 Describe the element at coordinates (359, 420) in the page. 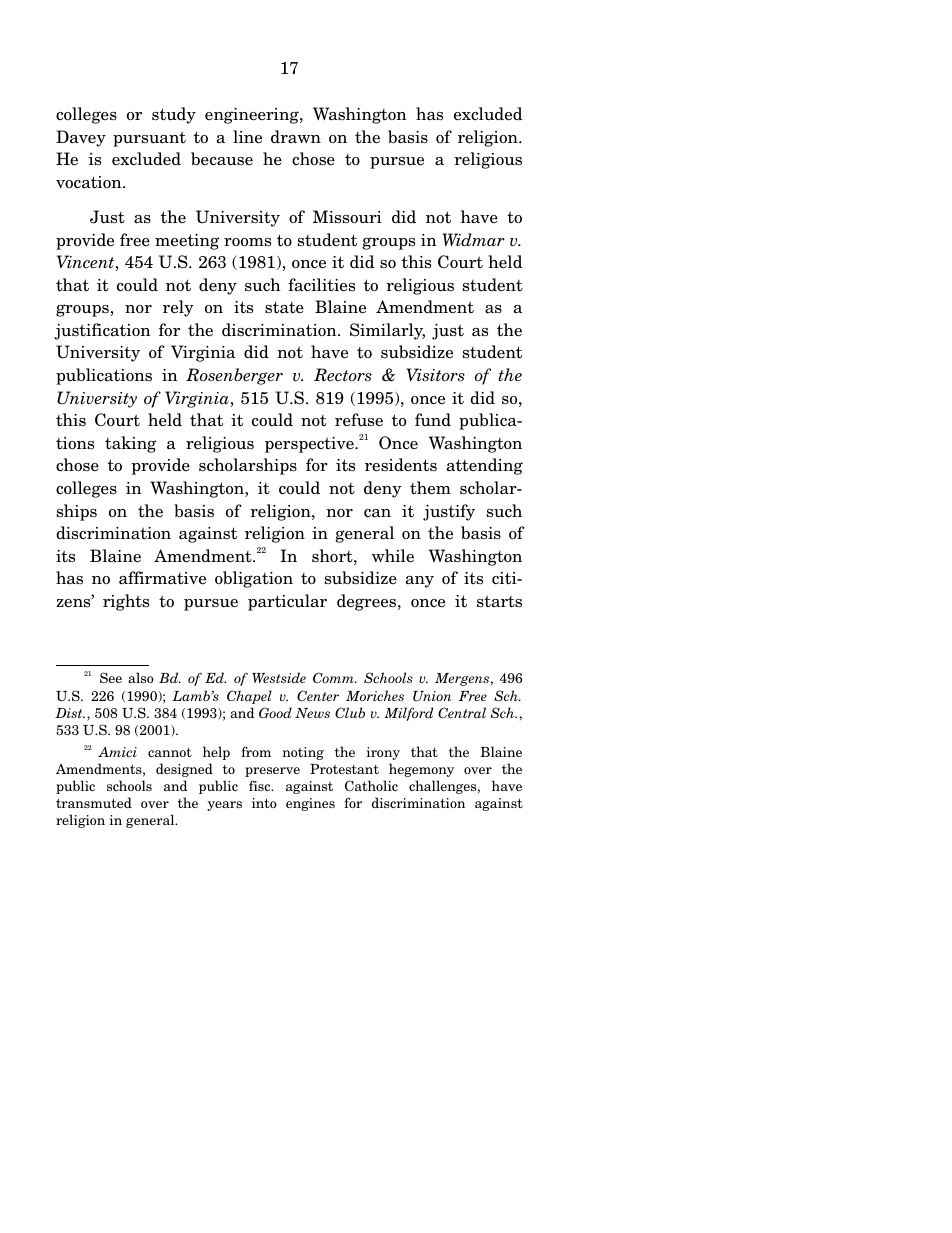

I see `refuse` at that location.
